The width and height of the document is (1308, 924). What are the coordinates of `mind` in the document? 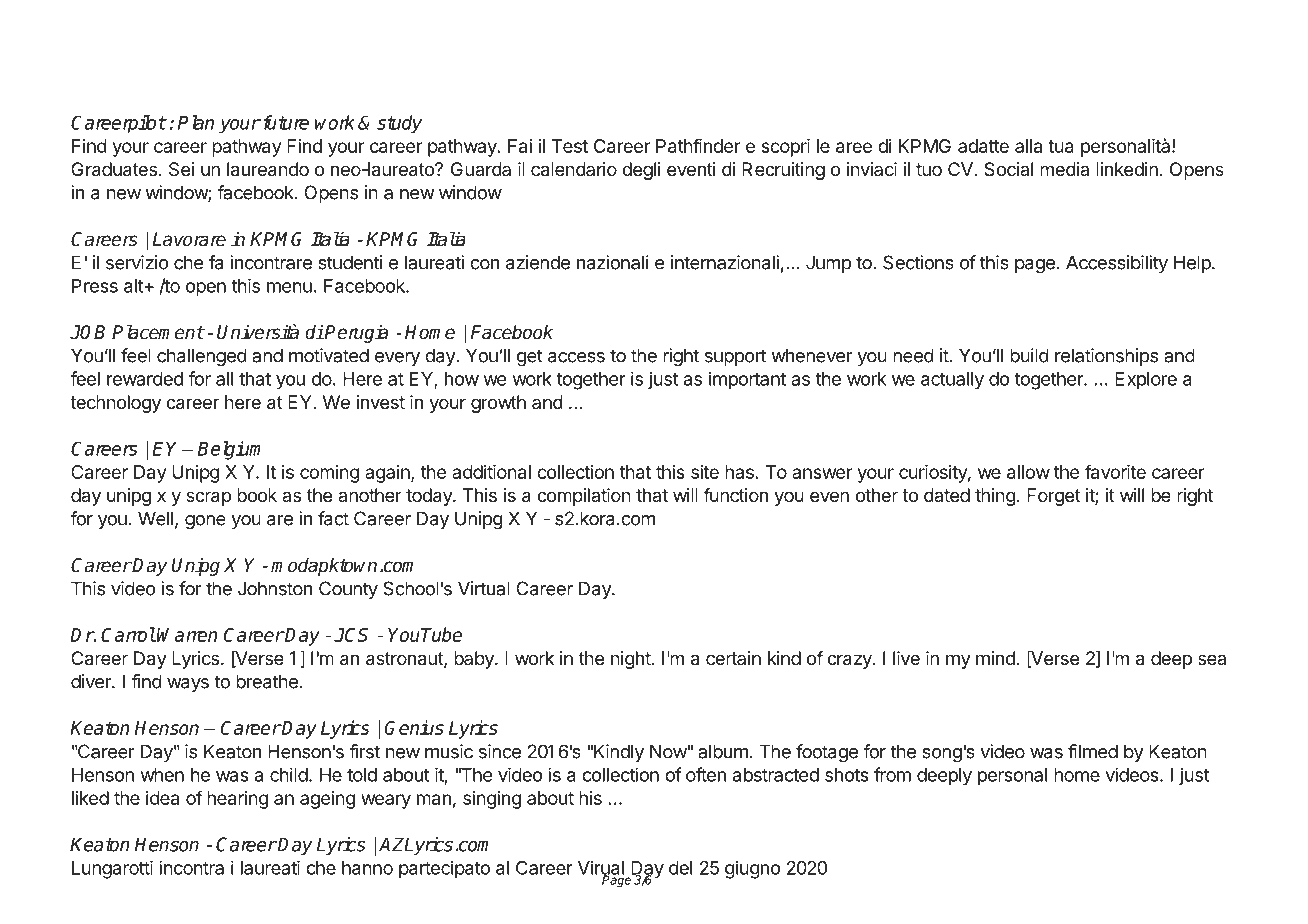 It's located at (995, 658).
